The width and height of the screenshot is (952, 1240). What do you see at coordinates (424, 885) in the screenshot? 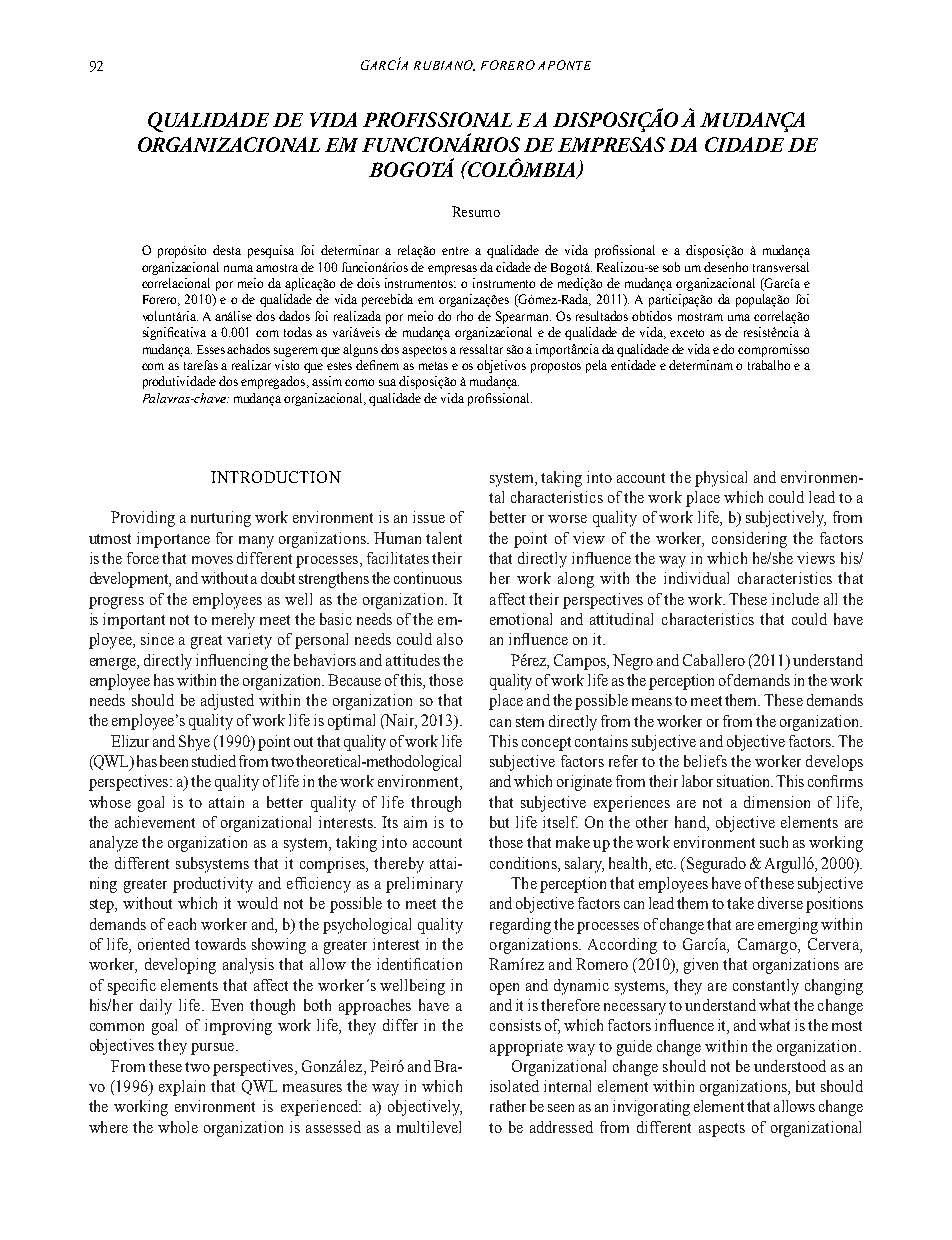
I see `preliminary` at bounding box center [424, 885].
